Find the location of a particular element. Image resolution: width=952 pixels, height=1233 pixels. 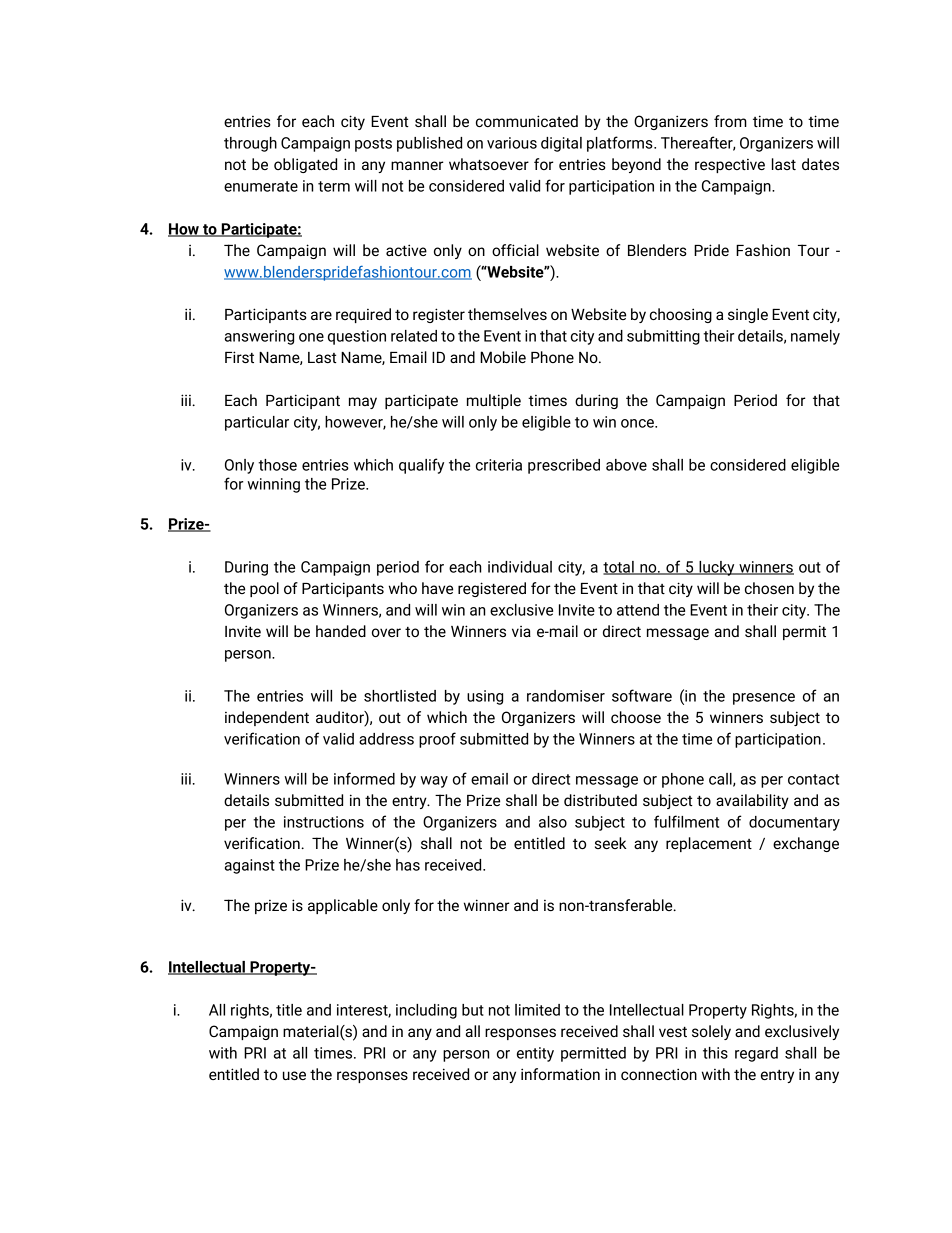

Mobile is located at coordinates (503, 357).
